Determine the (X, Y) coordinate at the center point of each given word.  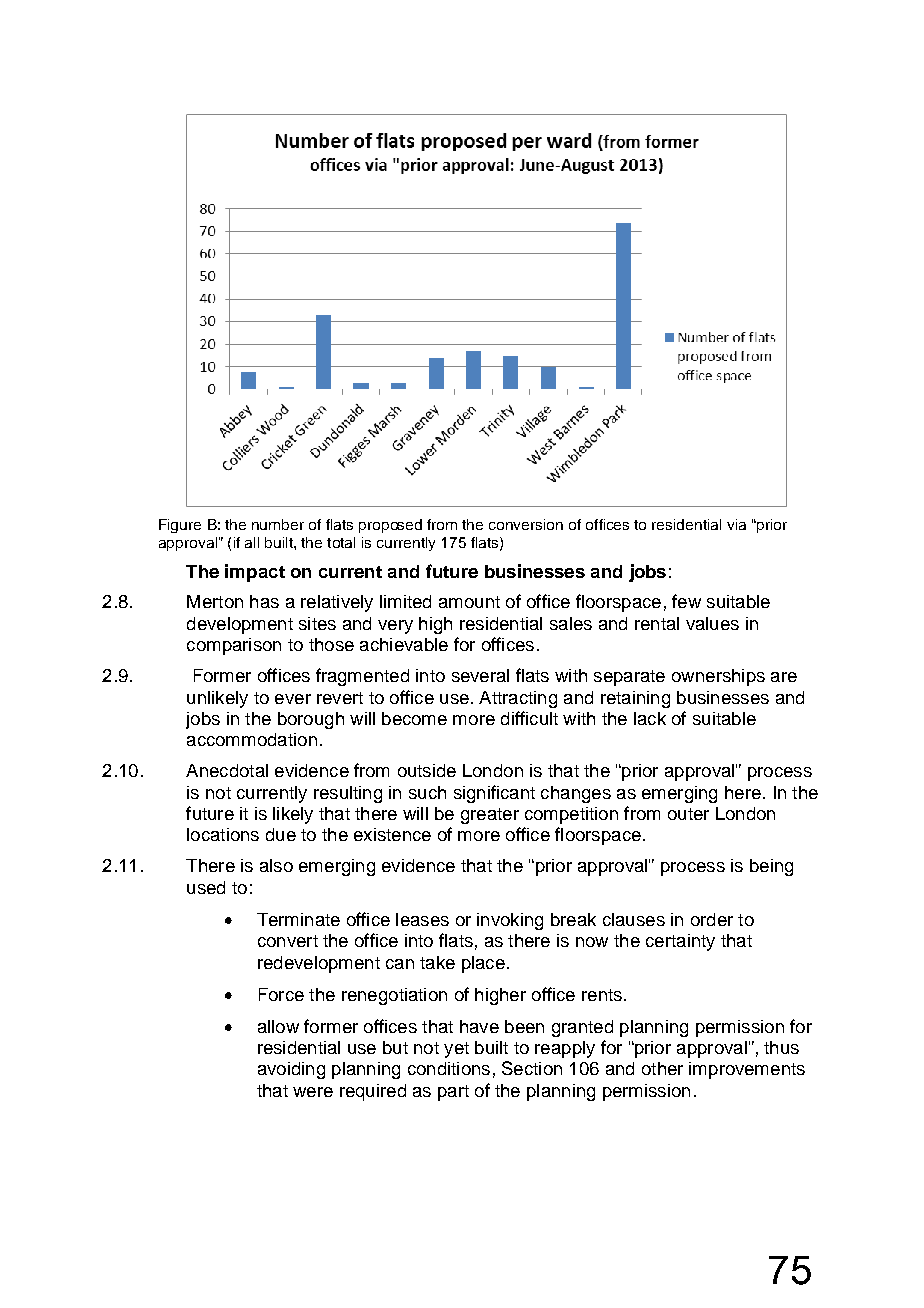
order (712, 919)
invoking (510, 921)
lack (650, 718)
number (278, 524)
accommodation (252, 739)
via (736, 524)
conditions (449, 1068)
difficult (529, 718)
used (206, 887)
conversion (526, 524)
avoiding (291, 1070)
